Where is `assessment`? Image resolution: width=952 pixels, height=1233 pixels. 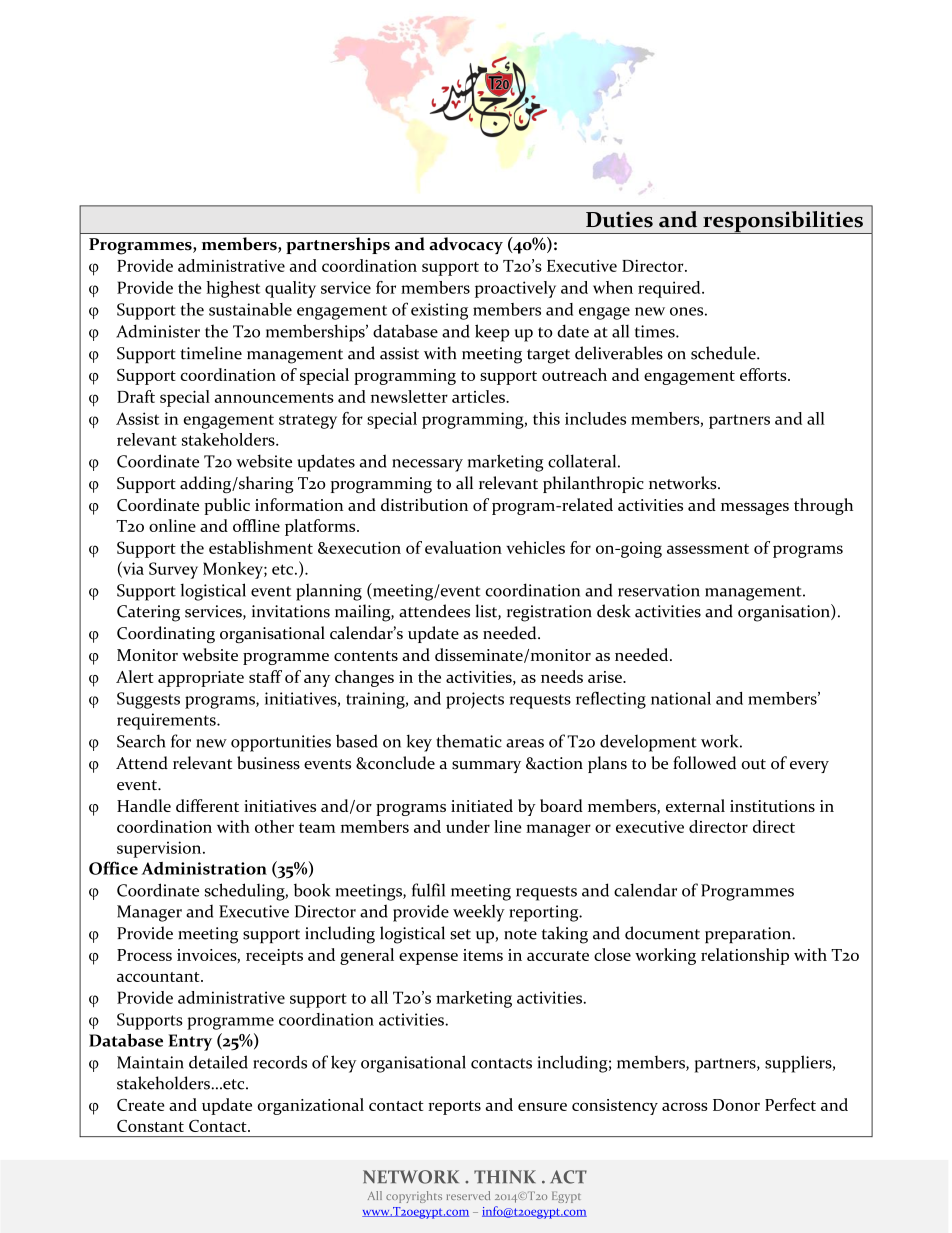
assessment is located at coordinates (708, 549).
